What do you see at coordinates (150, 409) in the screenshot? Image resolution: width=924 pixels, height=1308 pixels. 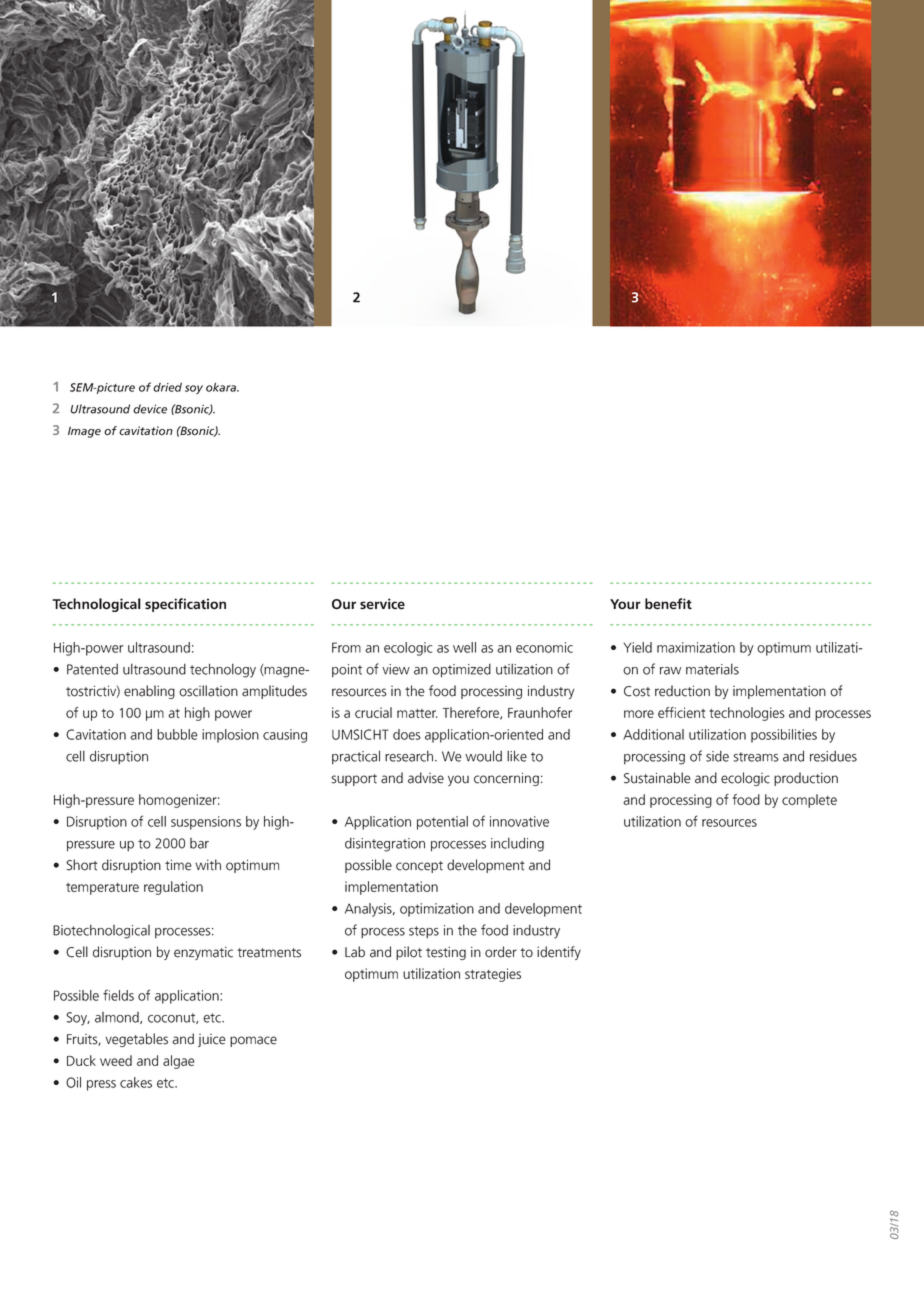 I see `device` at bounding box center [150, 409].
